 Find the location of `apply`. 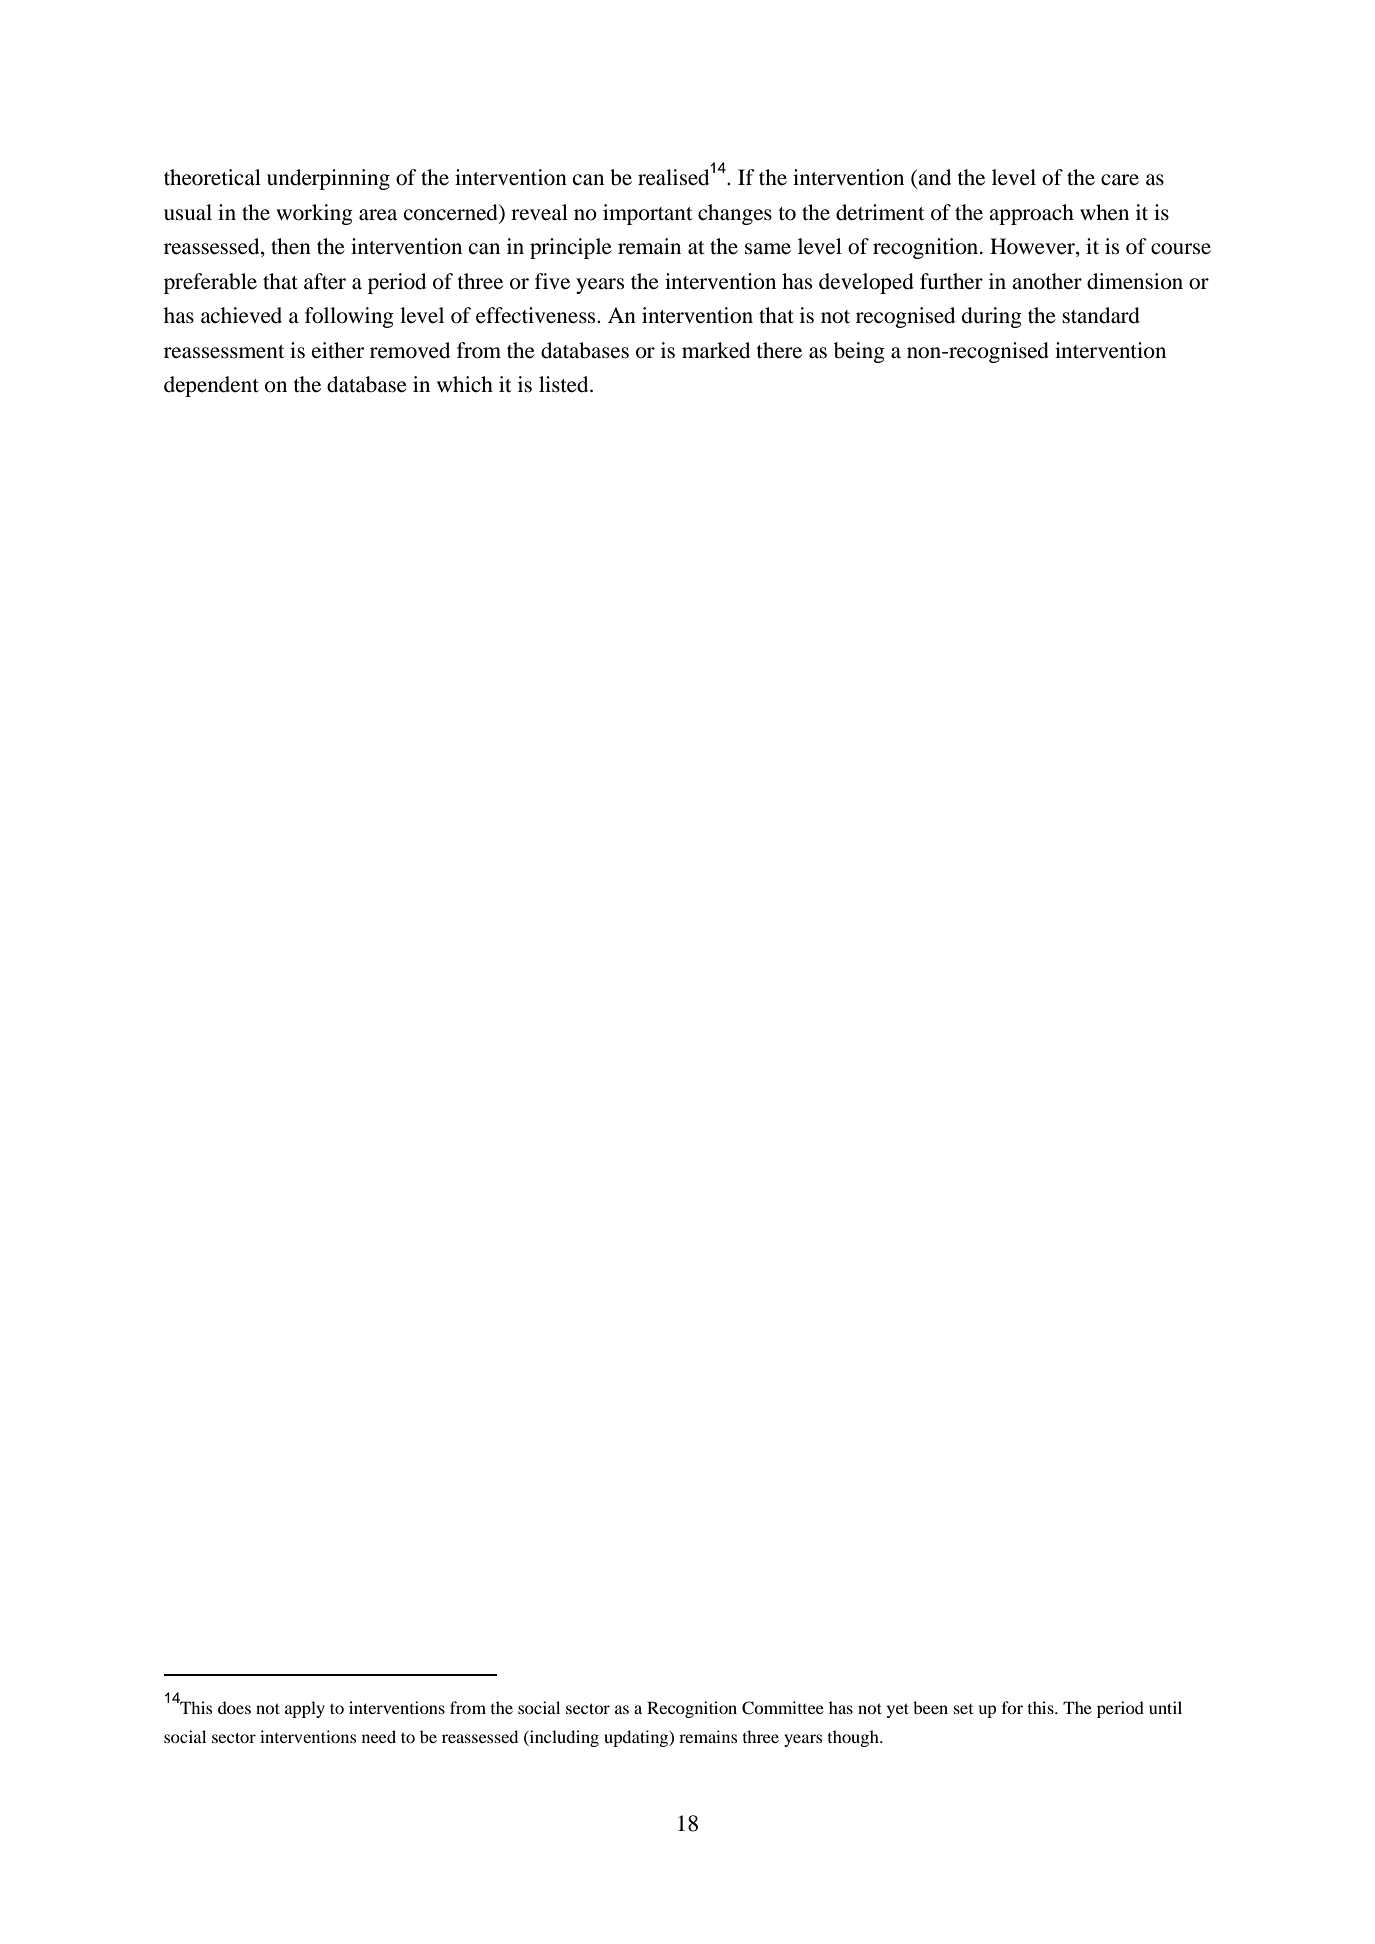

apply is located at coordinates (305, 1709).
